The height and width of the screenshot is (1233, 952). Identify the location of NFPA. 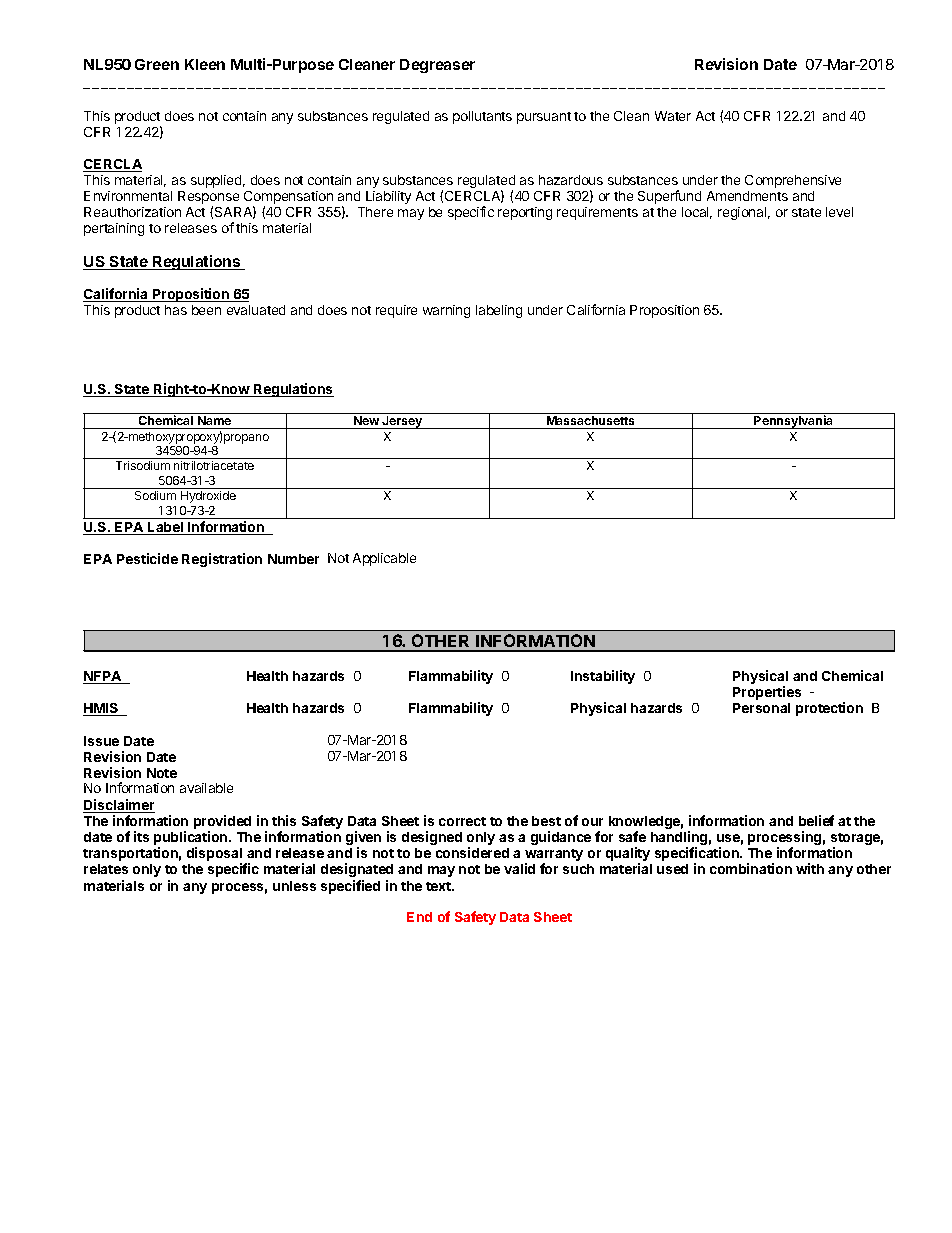
(103, 677).
